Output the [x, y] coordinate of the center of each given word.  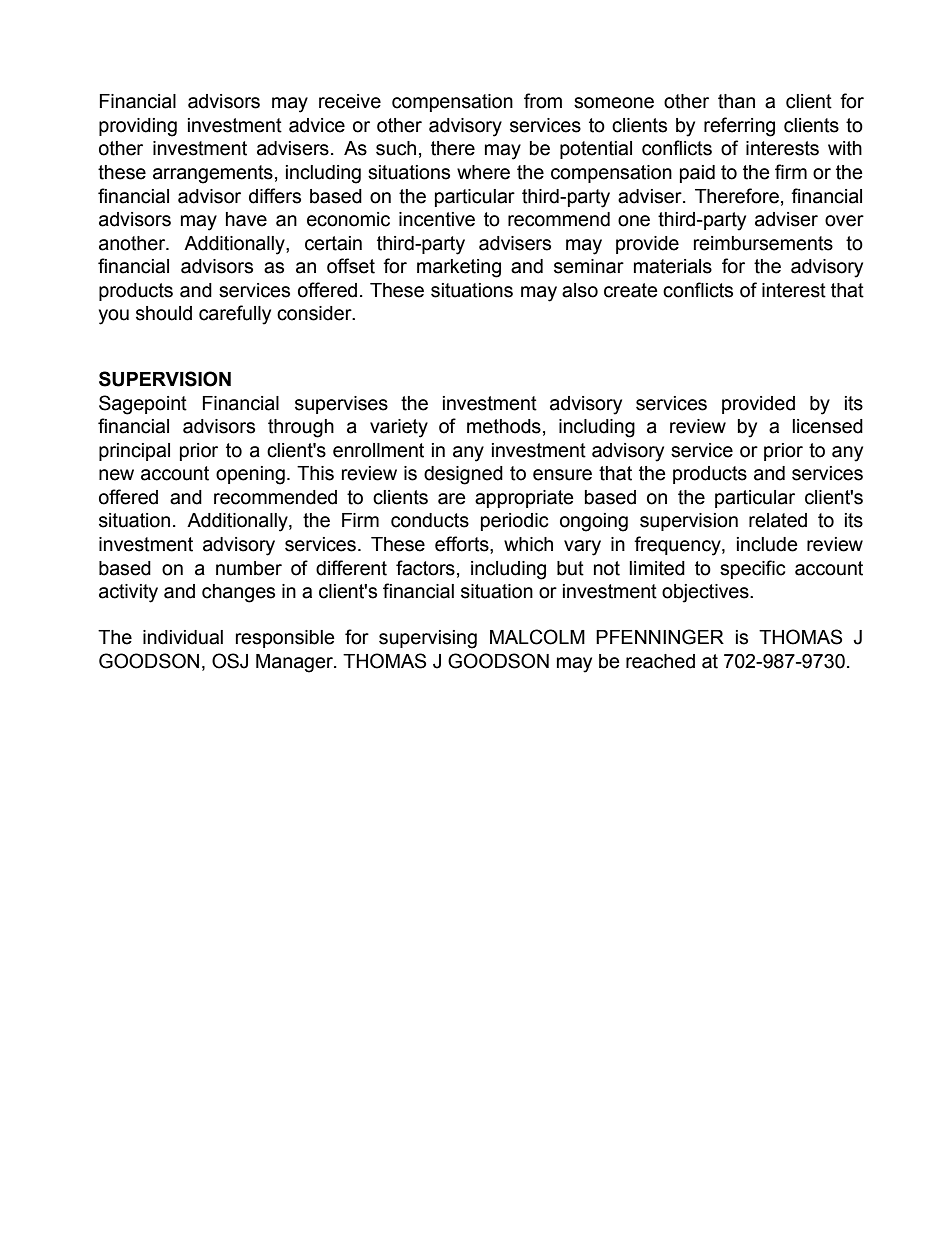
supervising [428, 639]
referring [739, 127]
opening [250, 475]
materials [673, 266]
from [543, 101]
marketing [459, 268]
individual [183, 637]
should [164, 313]
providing [138, 127]
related [778, 520]
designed [463, 475]
